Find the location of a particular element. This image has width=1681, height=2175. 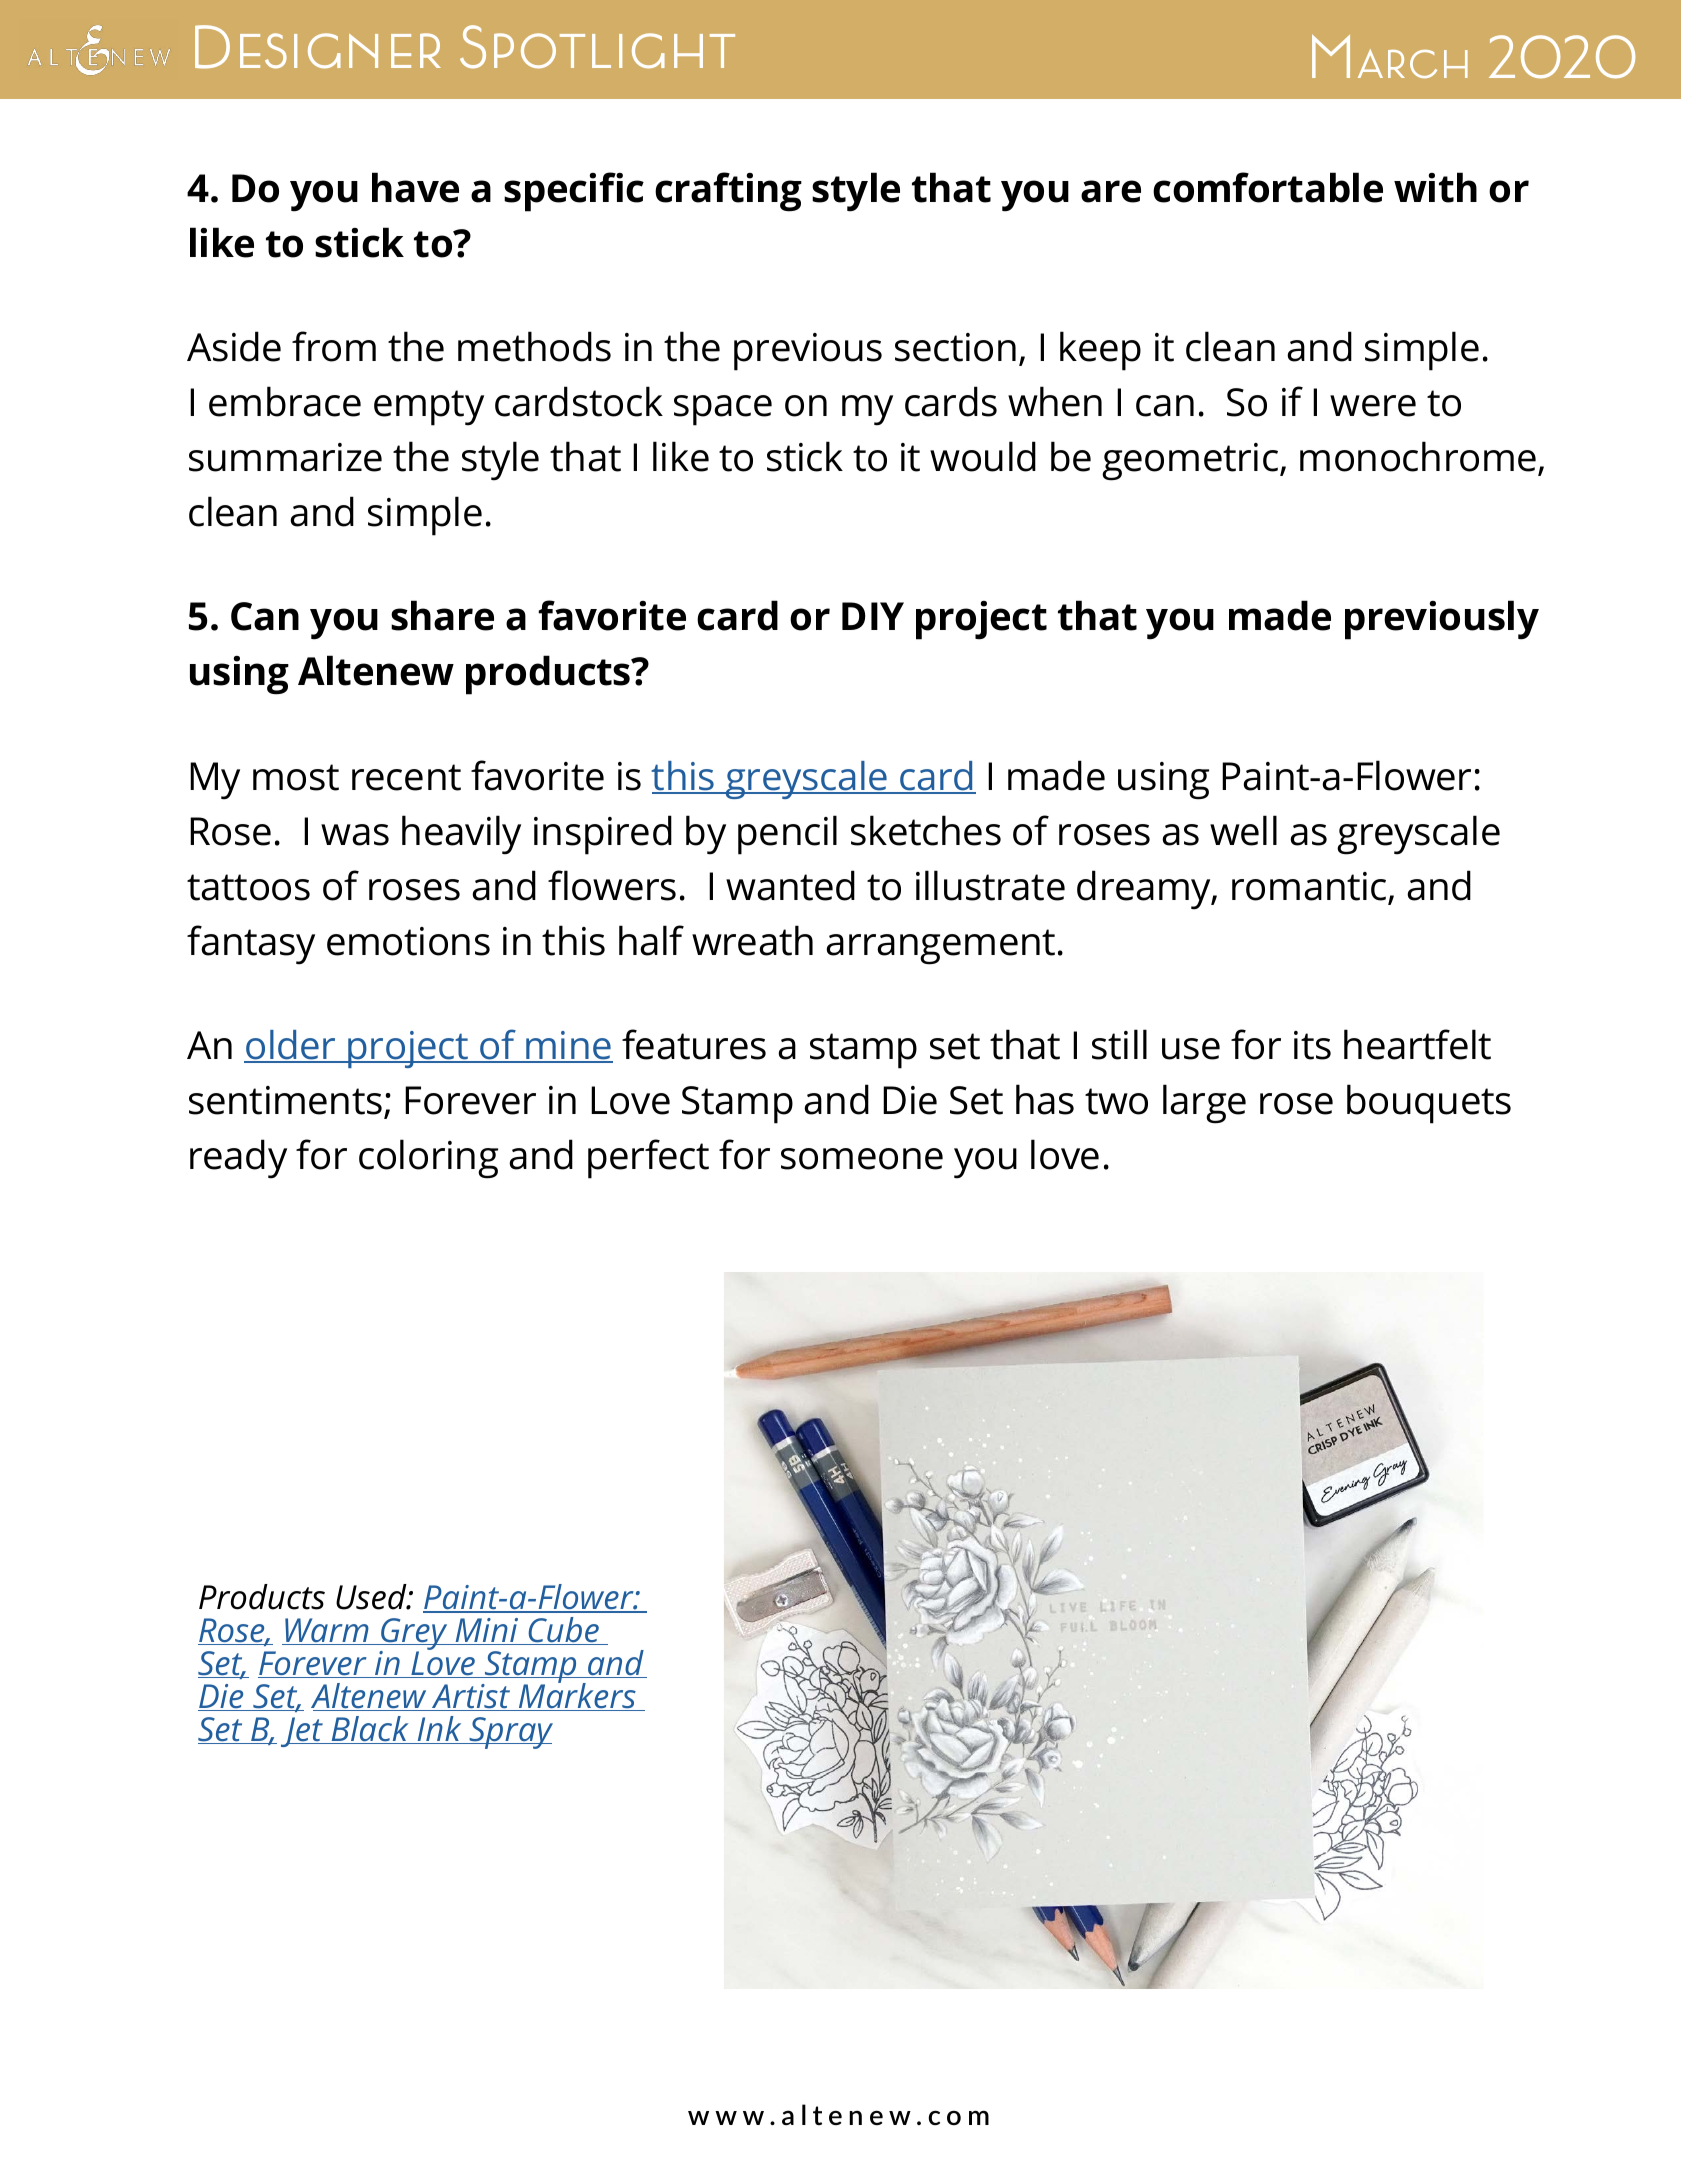

Designer is located at coordinates (318, 47).
